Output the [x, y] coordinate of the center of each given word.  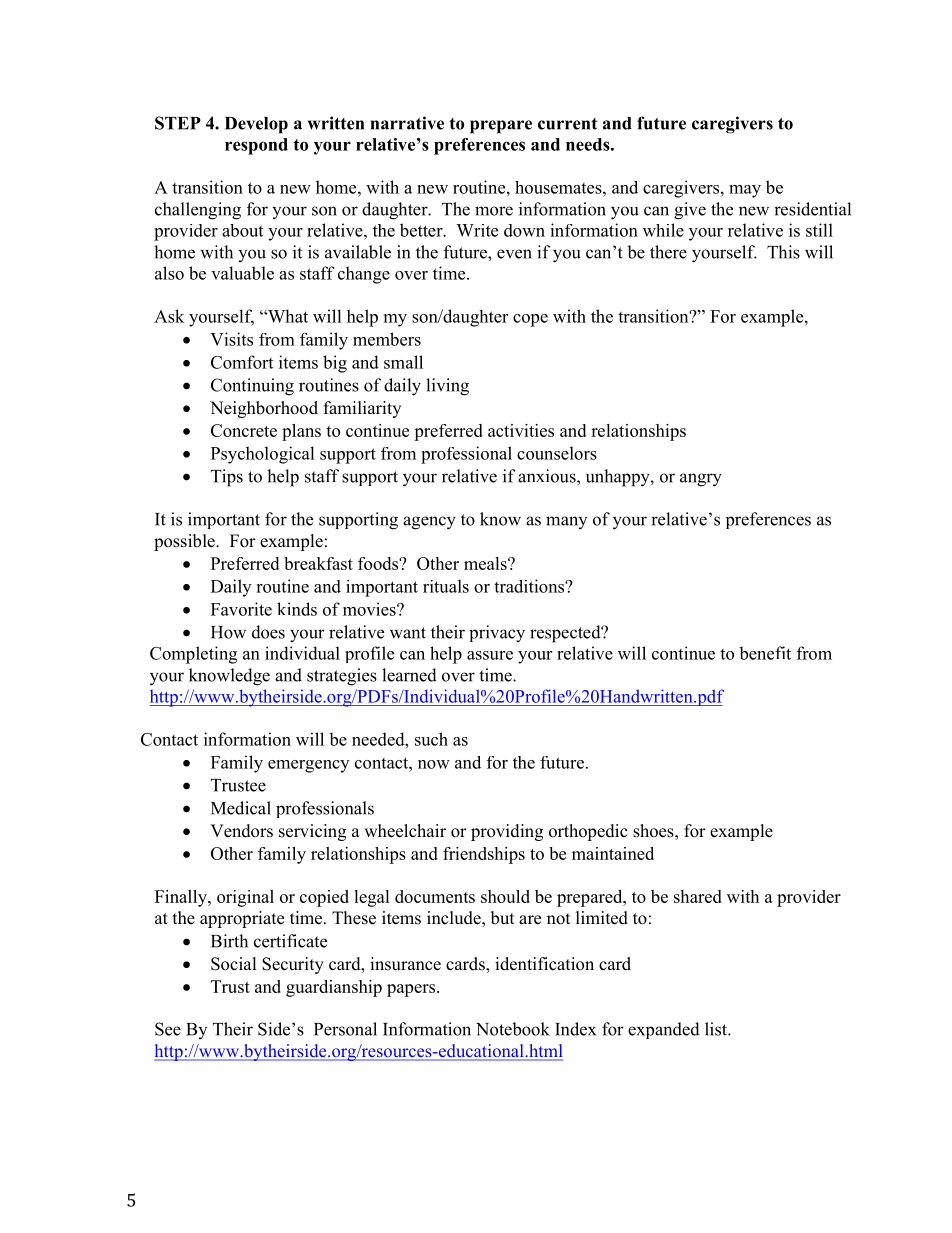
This [783, 252]
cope [530, 320]
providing [507, 832]
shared [698, 896]
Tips [227, 478]
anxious [548, 476]
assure [490, 655]
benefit [765, 653]
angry [701, 480]
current [567, 124]
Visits [231, 339]
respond [256, 146]
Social [234, 964]
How [228, 632]
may [745, 191]
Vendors [241, 831]
